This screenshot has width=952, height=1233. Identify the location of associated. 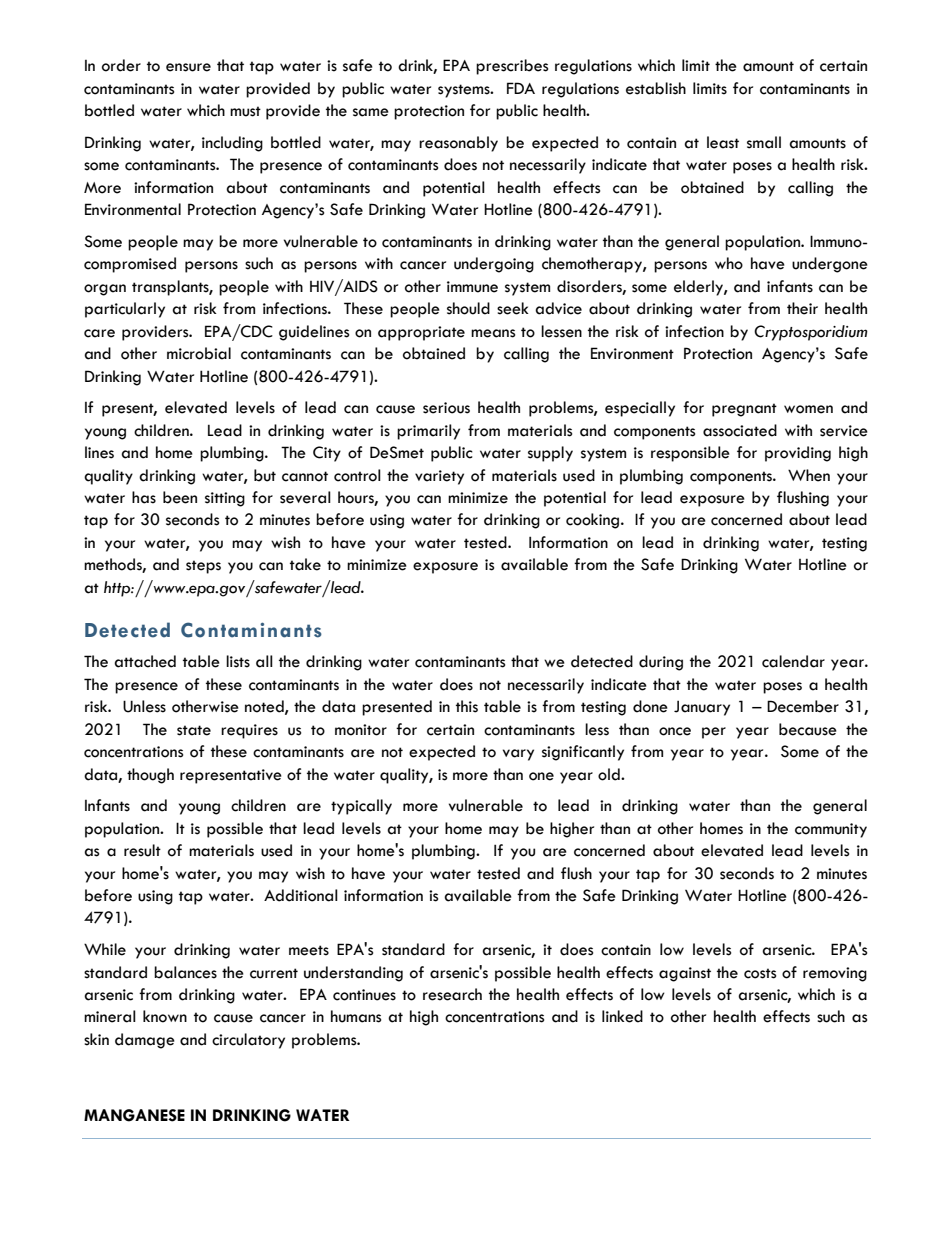
(740, 430).
